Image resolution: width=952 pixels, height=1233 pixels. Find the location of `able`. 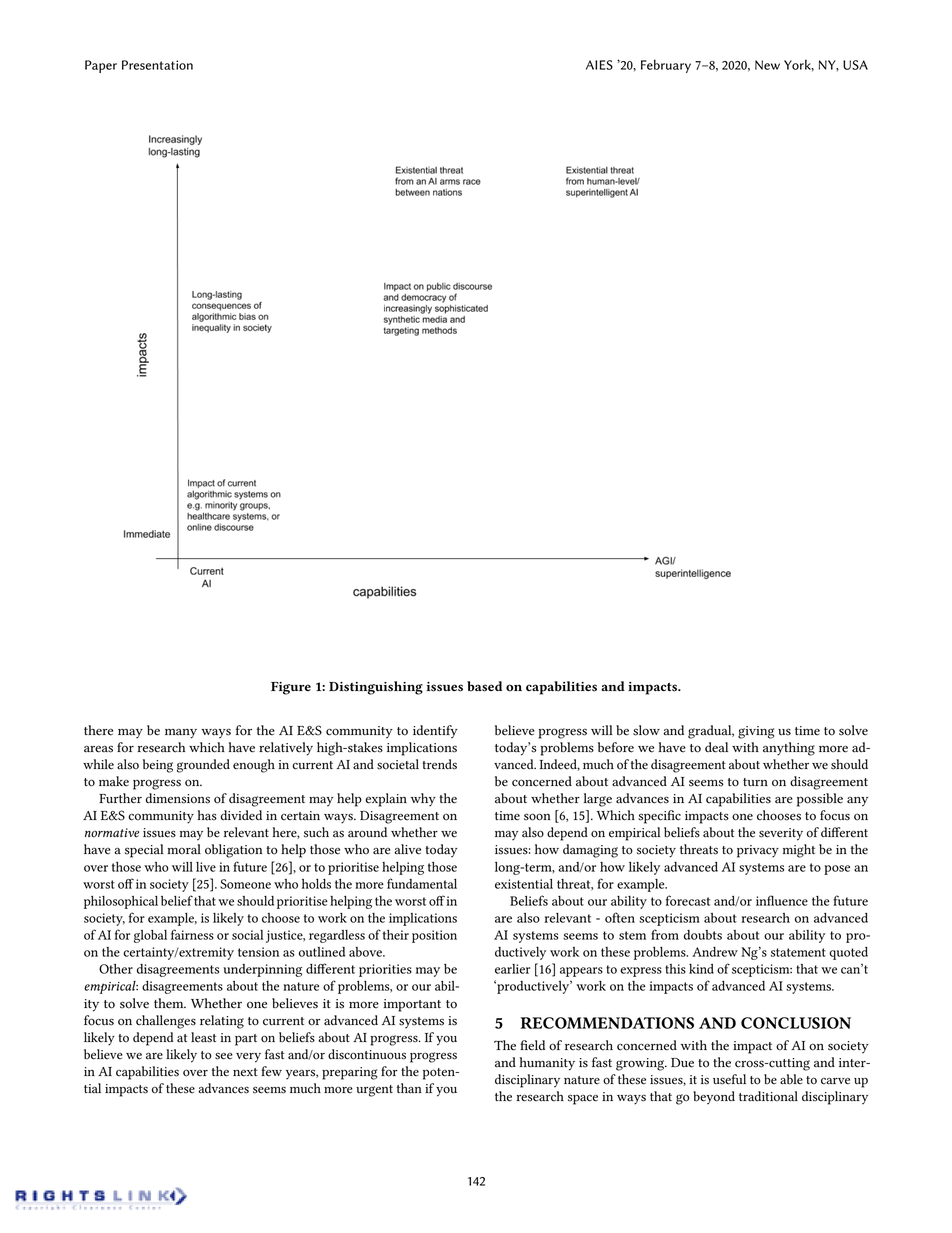

able is located at coordinates (791, 1079).
